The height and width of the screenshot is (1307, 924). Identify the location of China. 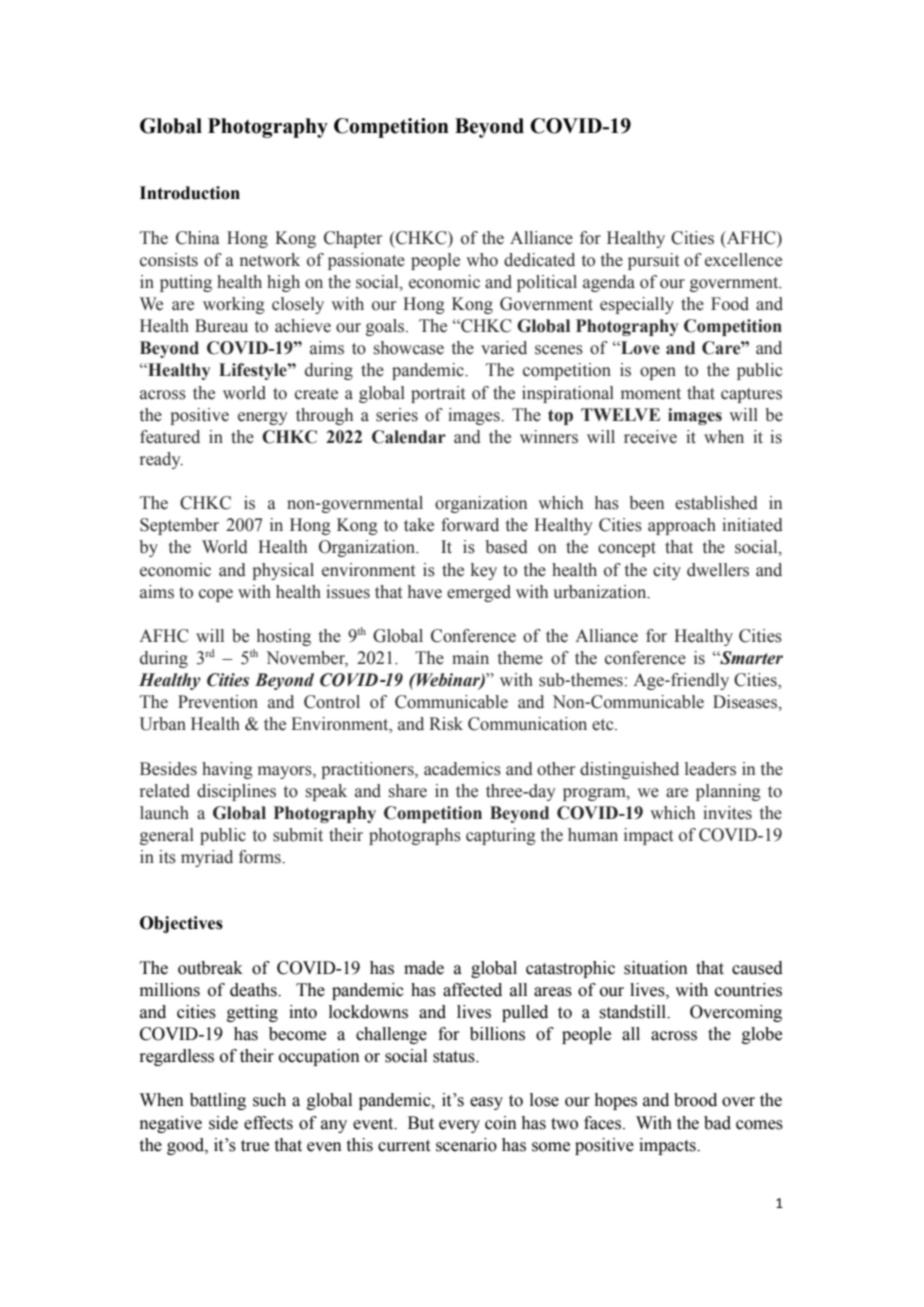
(198, 238).
